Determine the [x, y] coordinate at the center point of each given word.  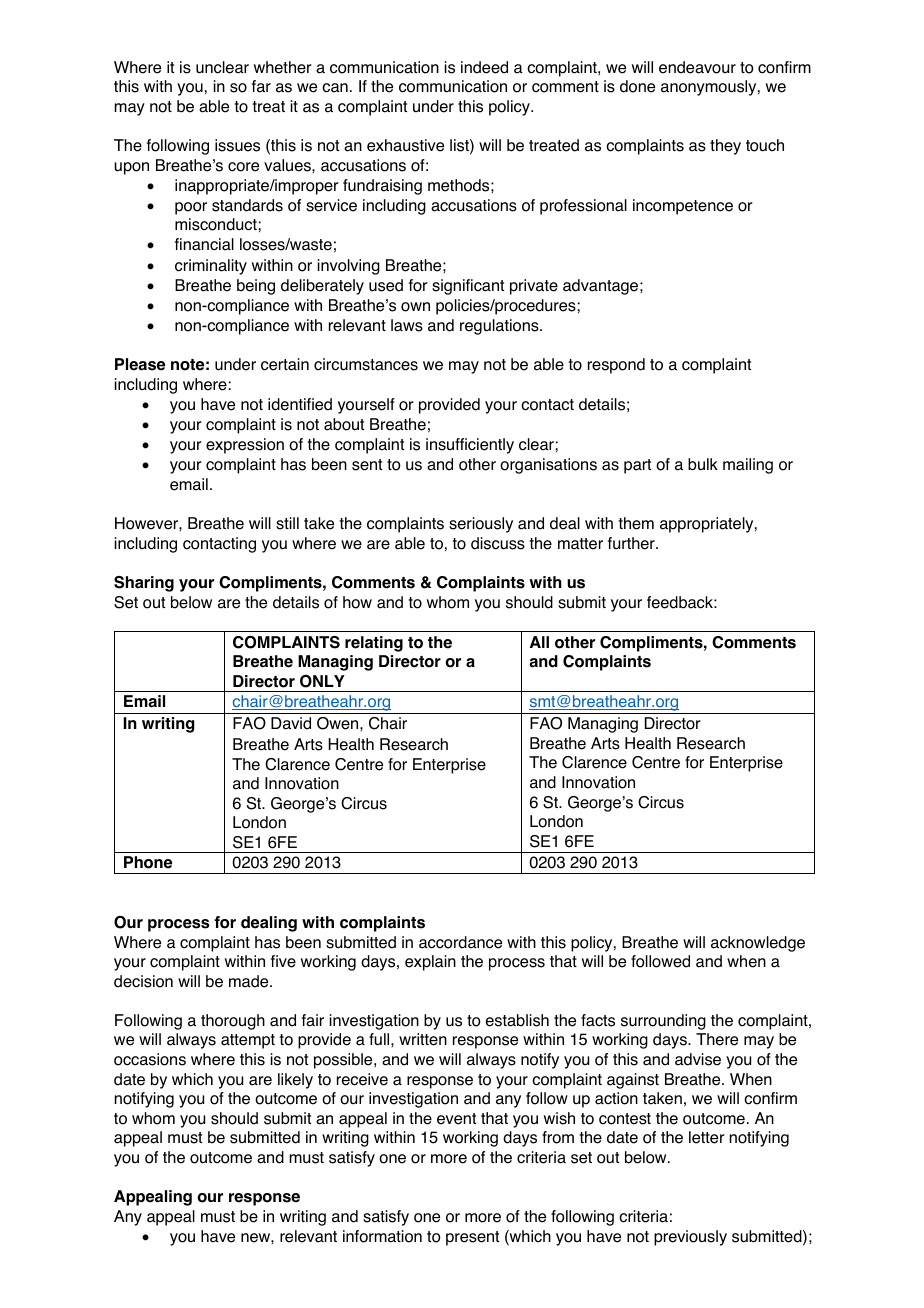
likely [295, 1081]
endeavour [697, 67]
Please [140, 364]
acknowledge [758, 944]
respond [616, 366]
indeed [484, 67]
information [382, 1236]
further [632, 543]
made [250, 981]
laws [407, 325]
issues [237, 145]
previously [690, 1238]
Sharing [144, 584]
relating [374, 644]
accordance [460, 942]
